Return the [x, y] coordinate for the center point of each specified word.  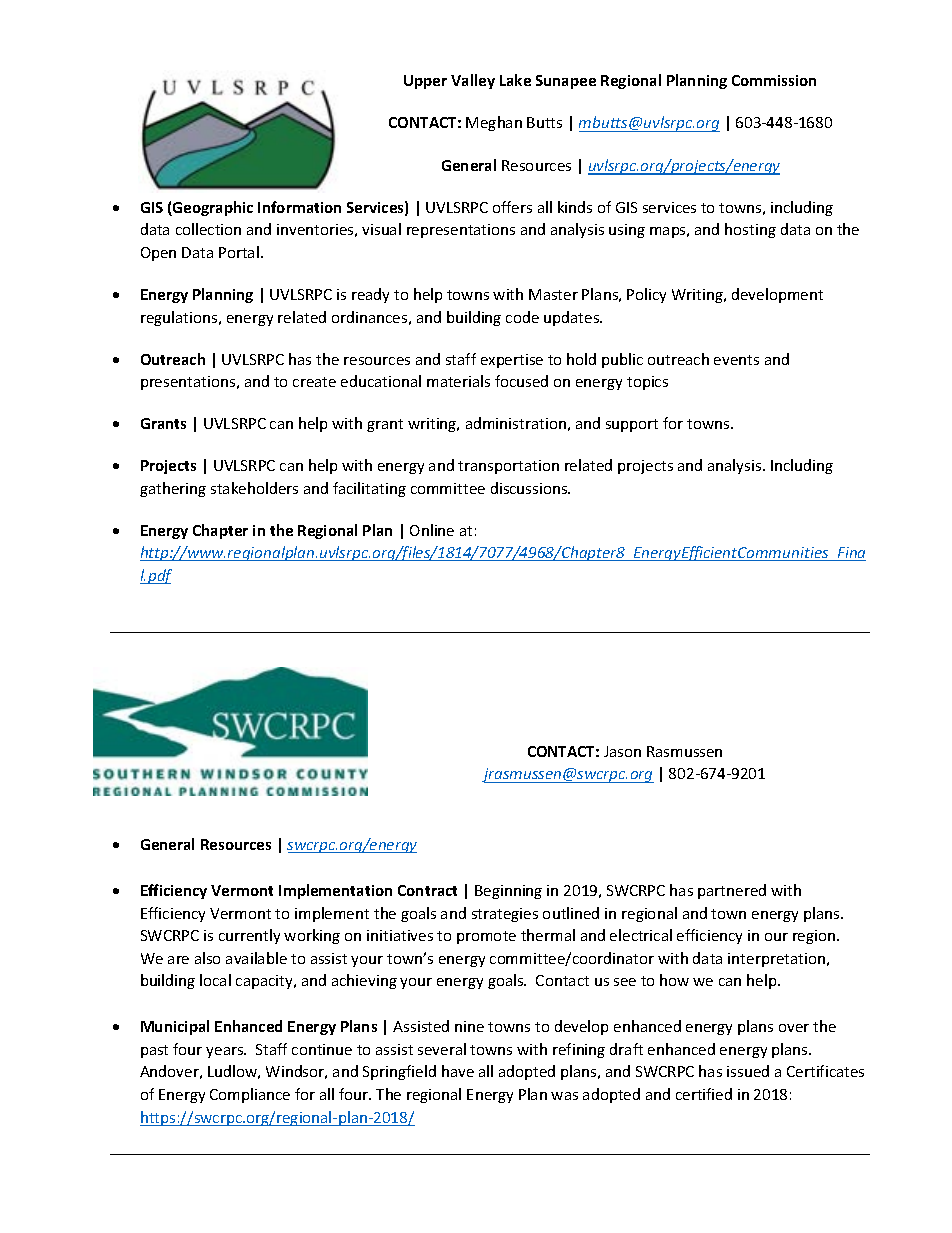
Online [432, 530]
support [632, 425]
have [458, 1071]
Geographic [212, 208]
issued [748, 1071]
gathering [173, 489]
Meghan [494, 123]
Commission [774, 80]
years [226, 1052]
